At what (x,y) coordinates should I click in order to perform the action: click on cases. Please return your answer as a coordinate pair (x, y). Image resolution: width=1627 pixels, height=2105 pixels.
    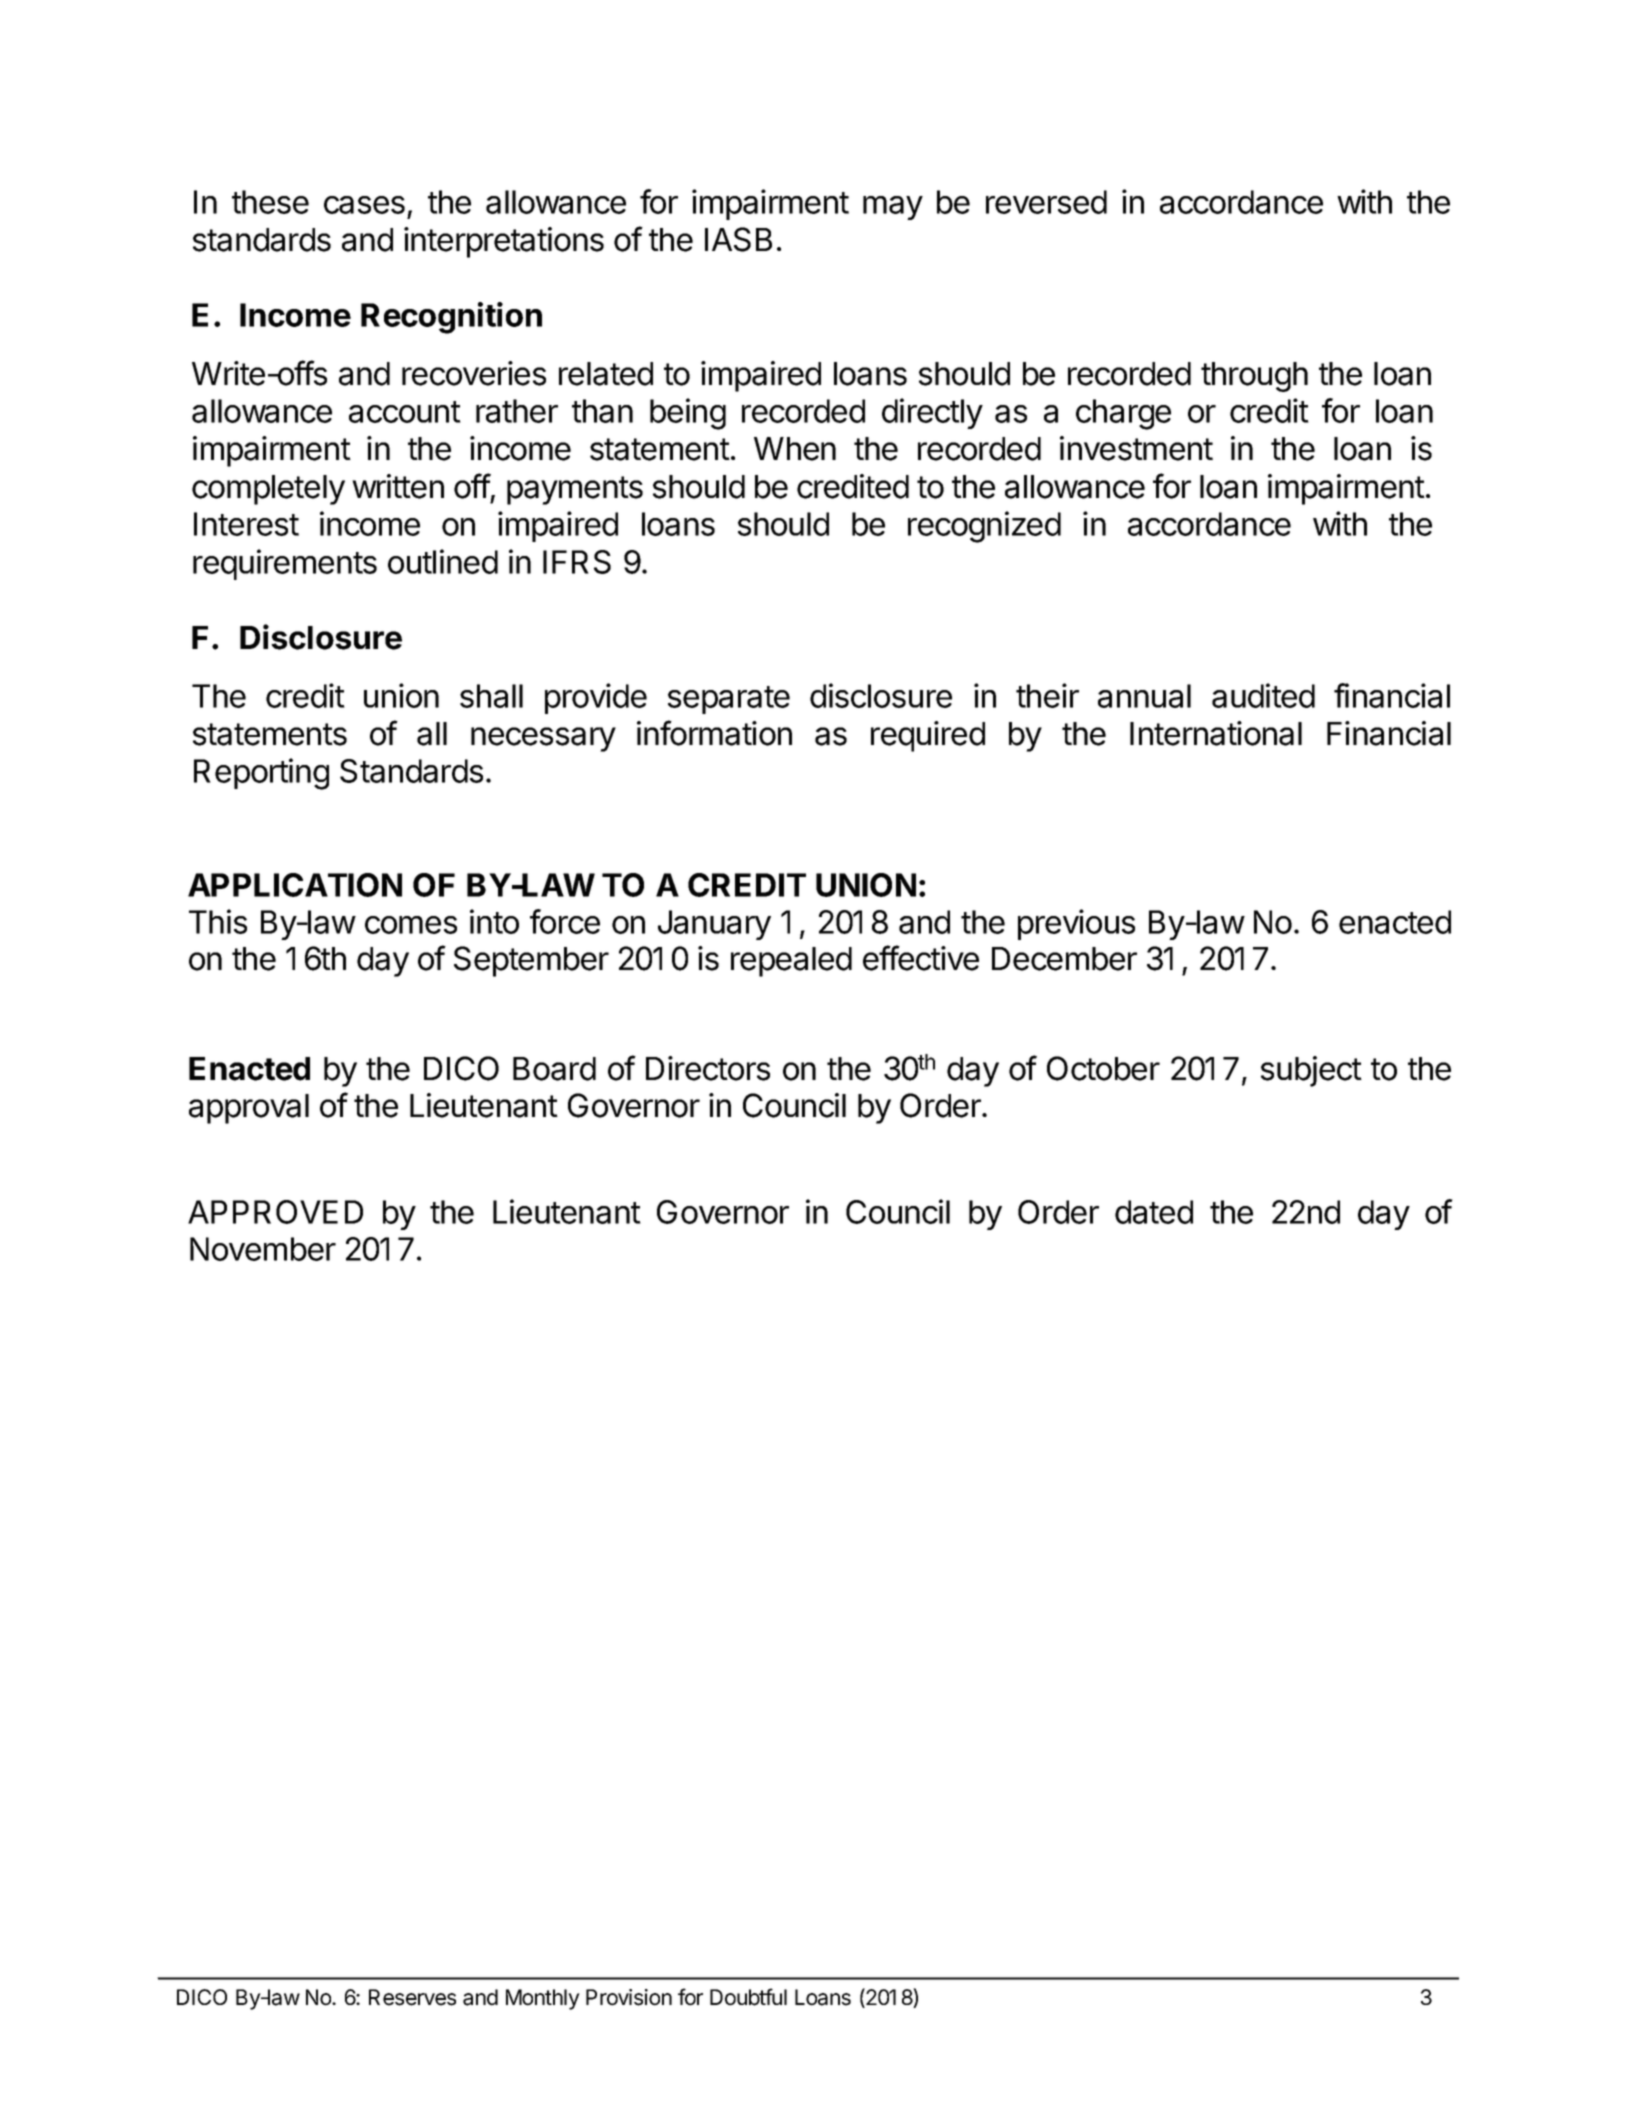
    Looking at the image, I should click on (364, 205).
